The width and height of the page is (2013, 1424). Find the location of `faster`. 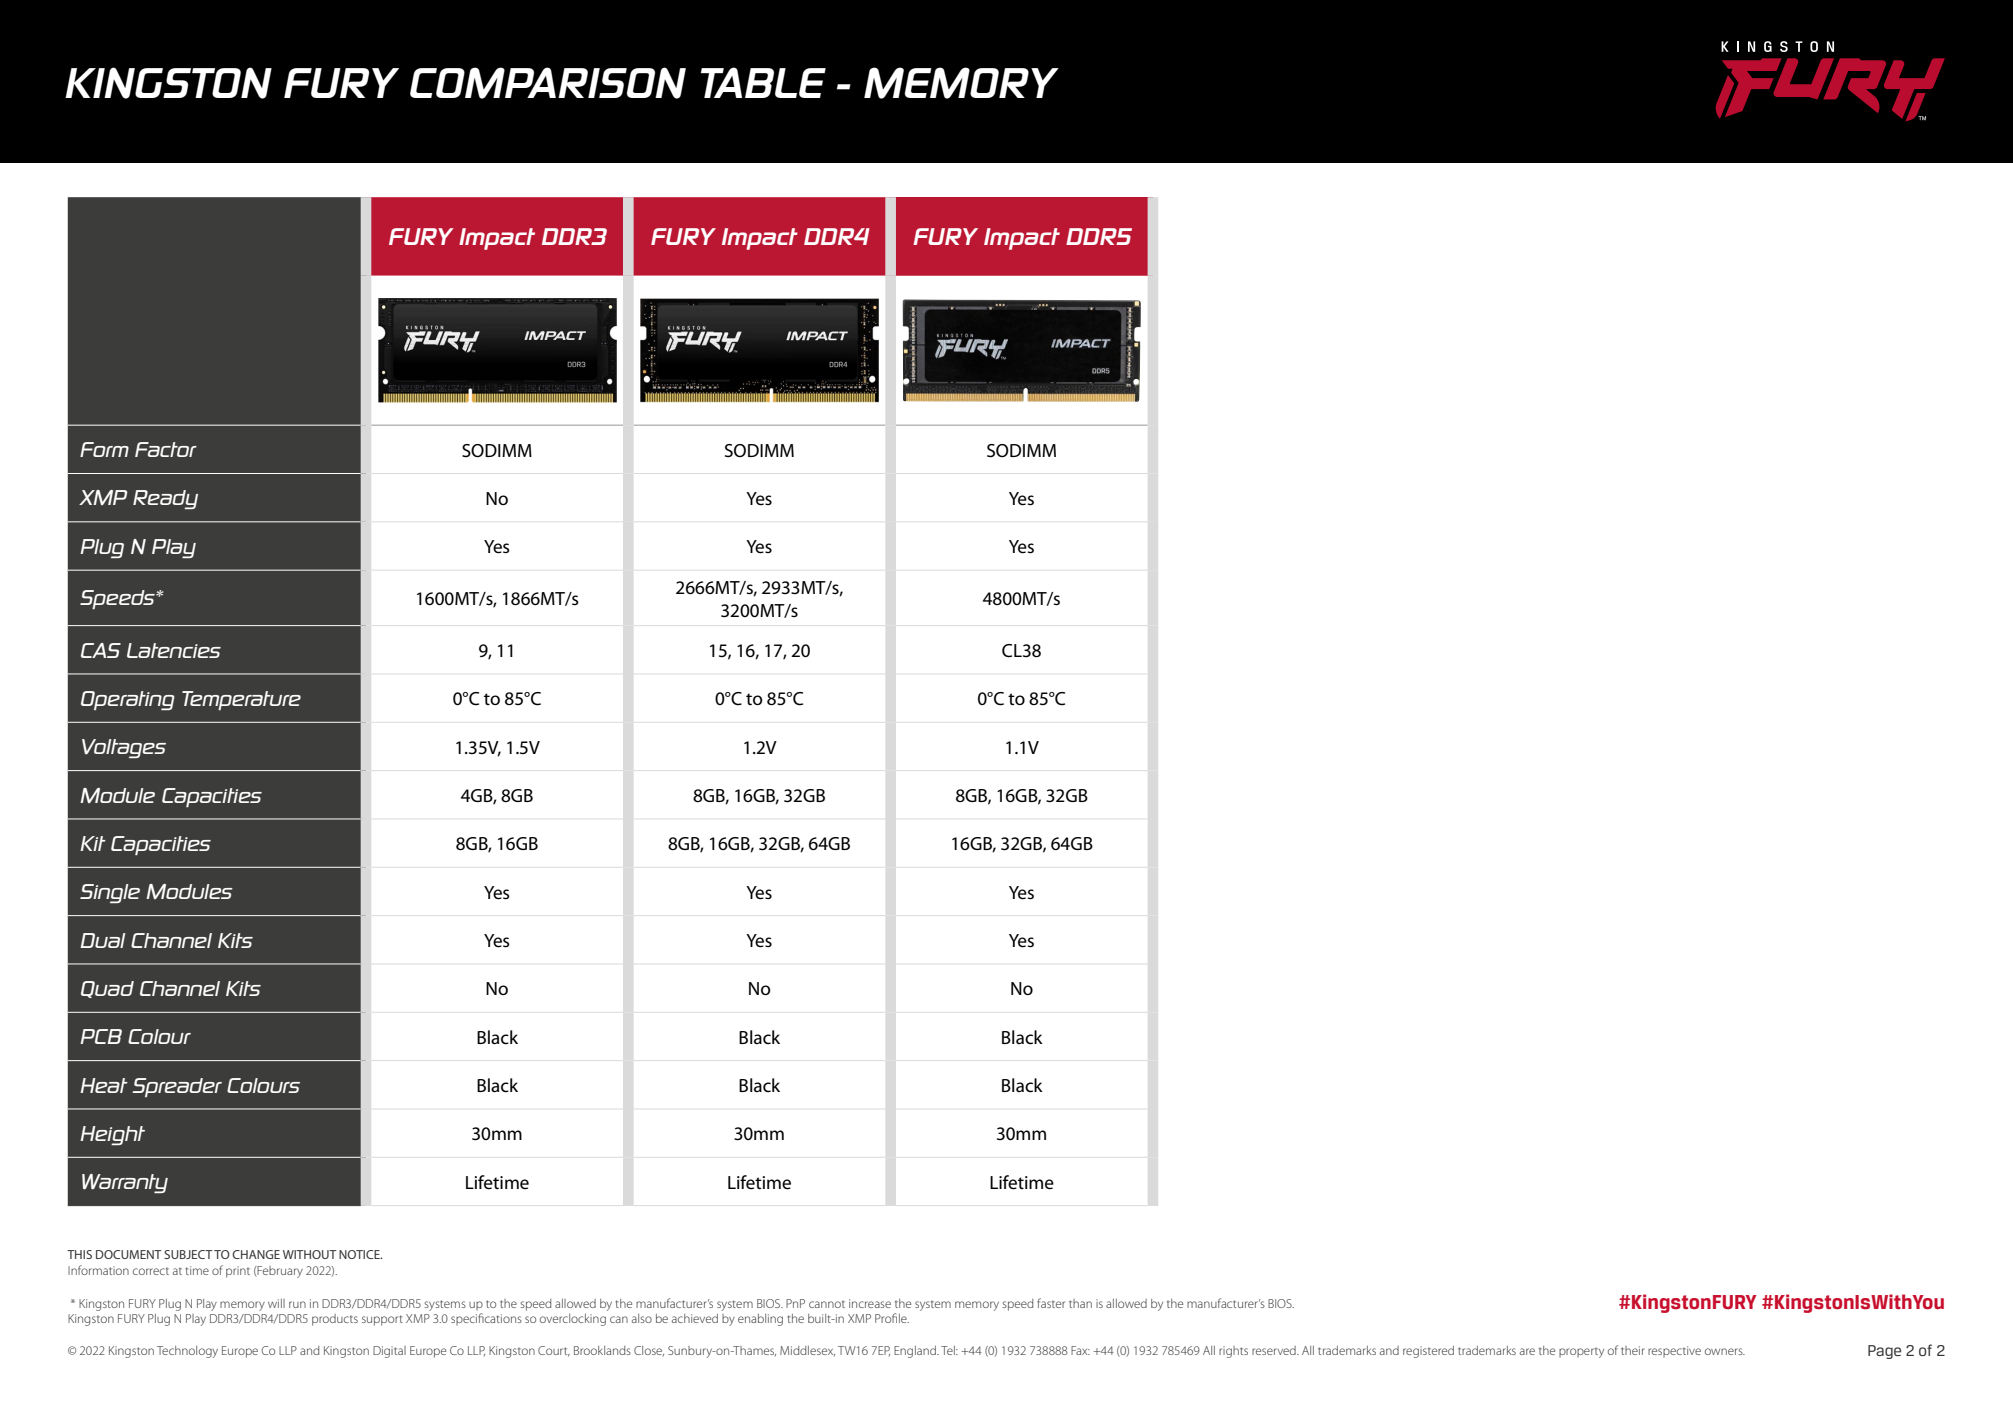

faster is located at coordinates (1051, 1303).
